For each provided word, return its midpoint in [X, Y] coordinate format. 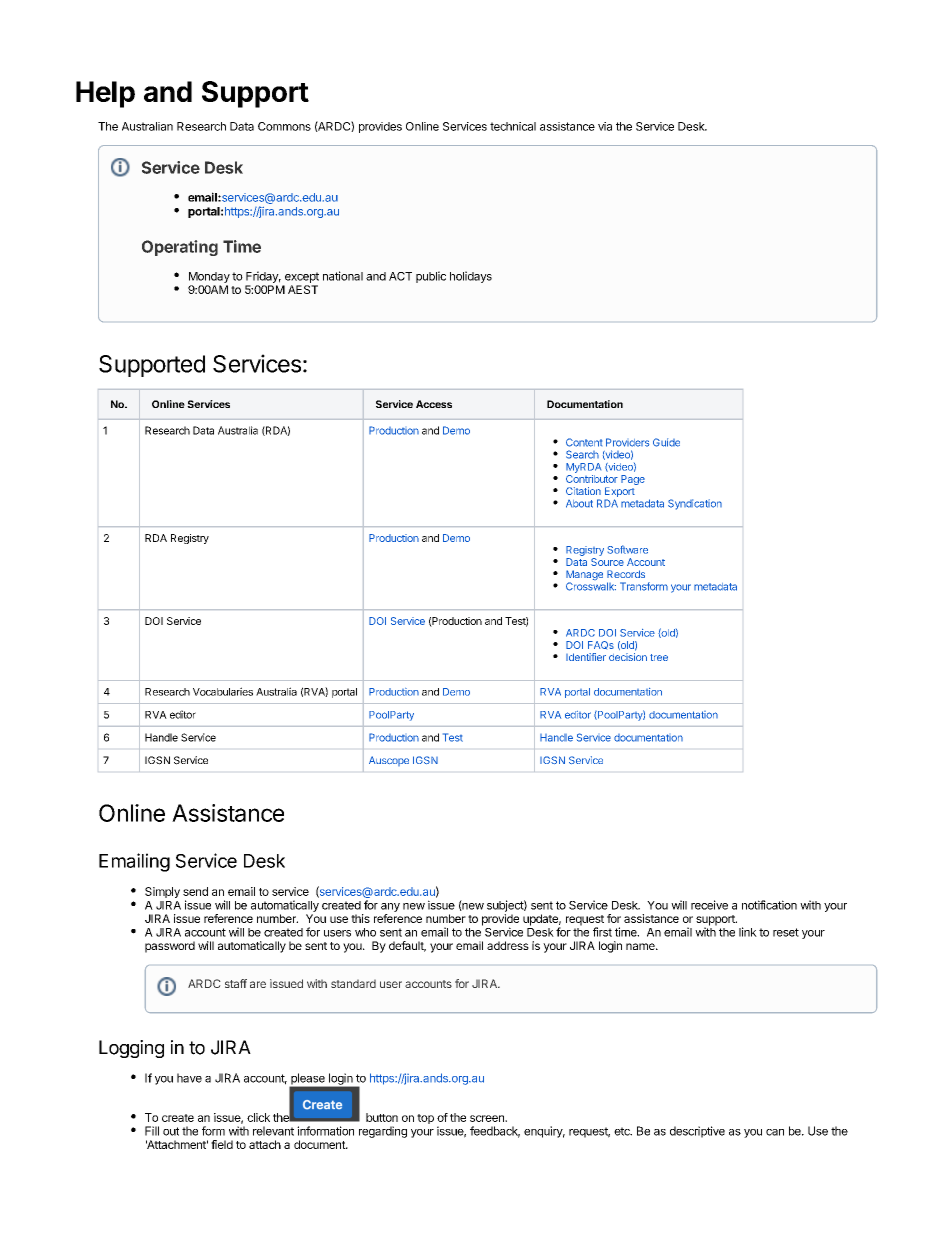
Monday [209, 277]
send [195, 891]
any [390, 907]
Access [434, 404]
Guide [666, 442]
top [425, 1119]
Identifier [586, 657]
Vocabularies [223, 691]
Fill [152, 1131]
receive [709, 905]
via [605, 126]
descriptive [697, 1132]
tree [659, 657]
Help [105, 94]
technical [513, 126]
